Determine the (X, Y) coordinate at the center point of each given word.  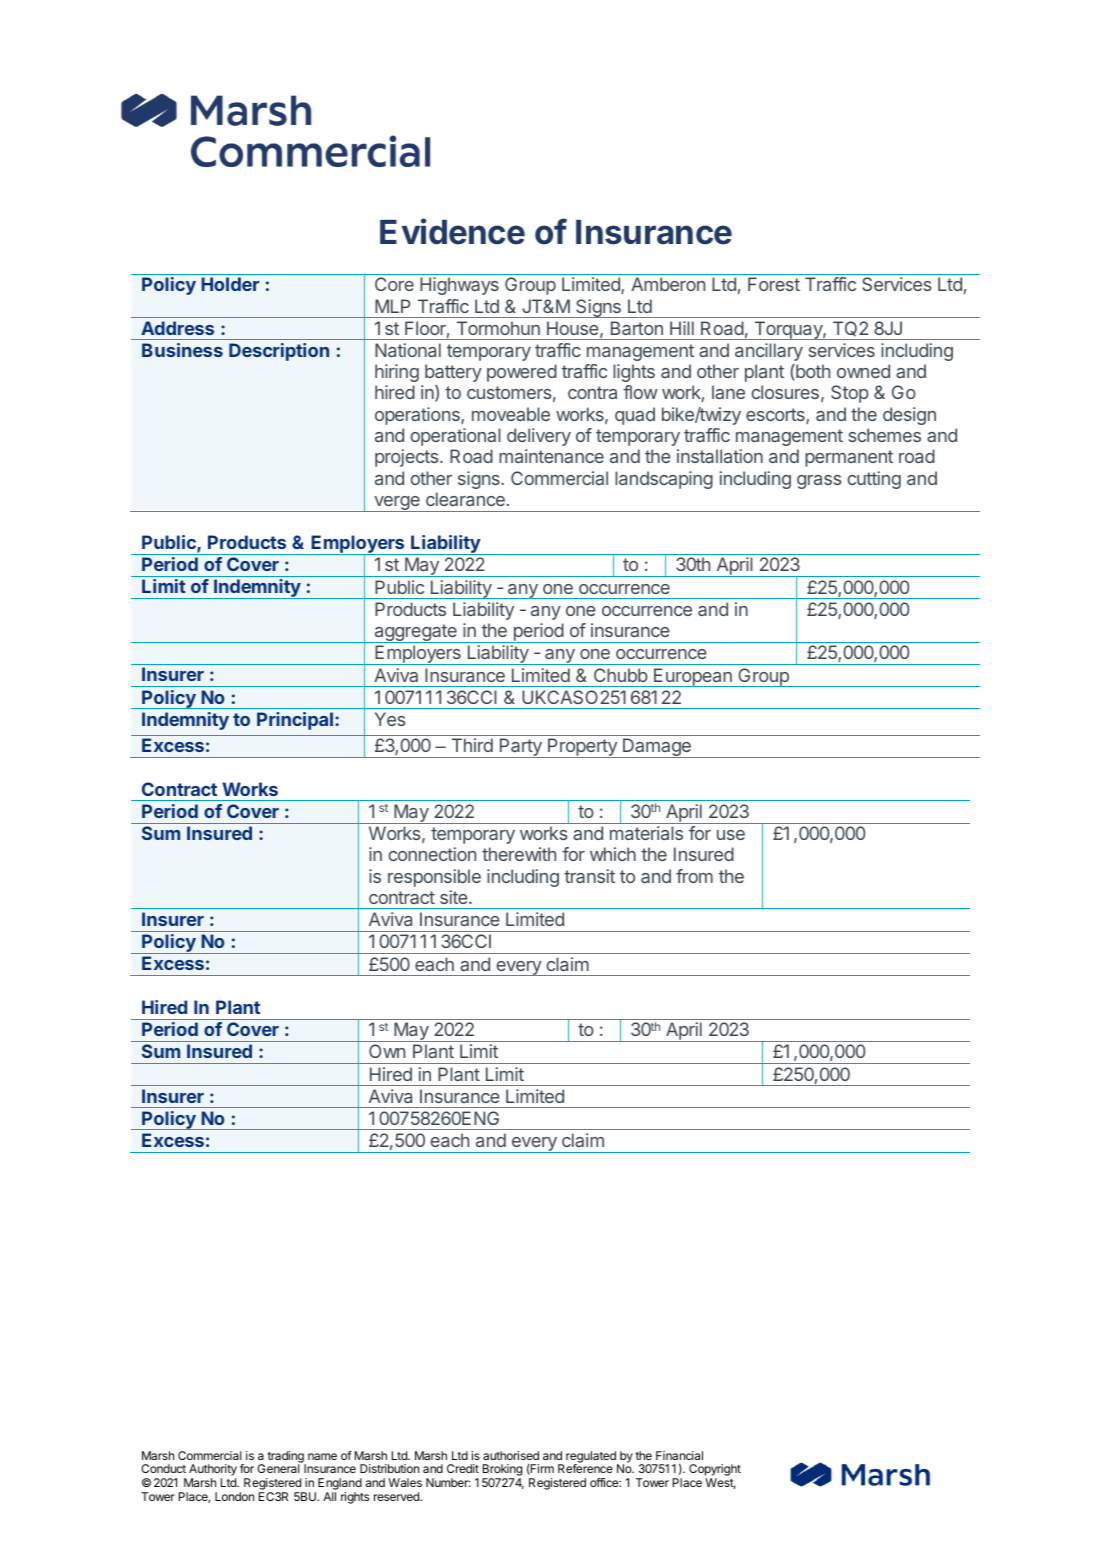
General (278, 1468)
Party (520, 748)
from (694, 876)
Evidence (452, 231)
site (455, 897)
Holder (230, 284)
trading (286, 1458)
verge (397, 504)
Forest (774, 284)
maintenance (551, 456)
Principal (295, 721)
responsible (434, 878)
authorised (511, 1455)
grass (819, 482)
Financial (679, 1455)
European (693, 677)
